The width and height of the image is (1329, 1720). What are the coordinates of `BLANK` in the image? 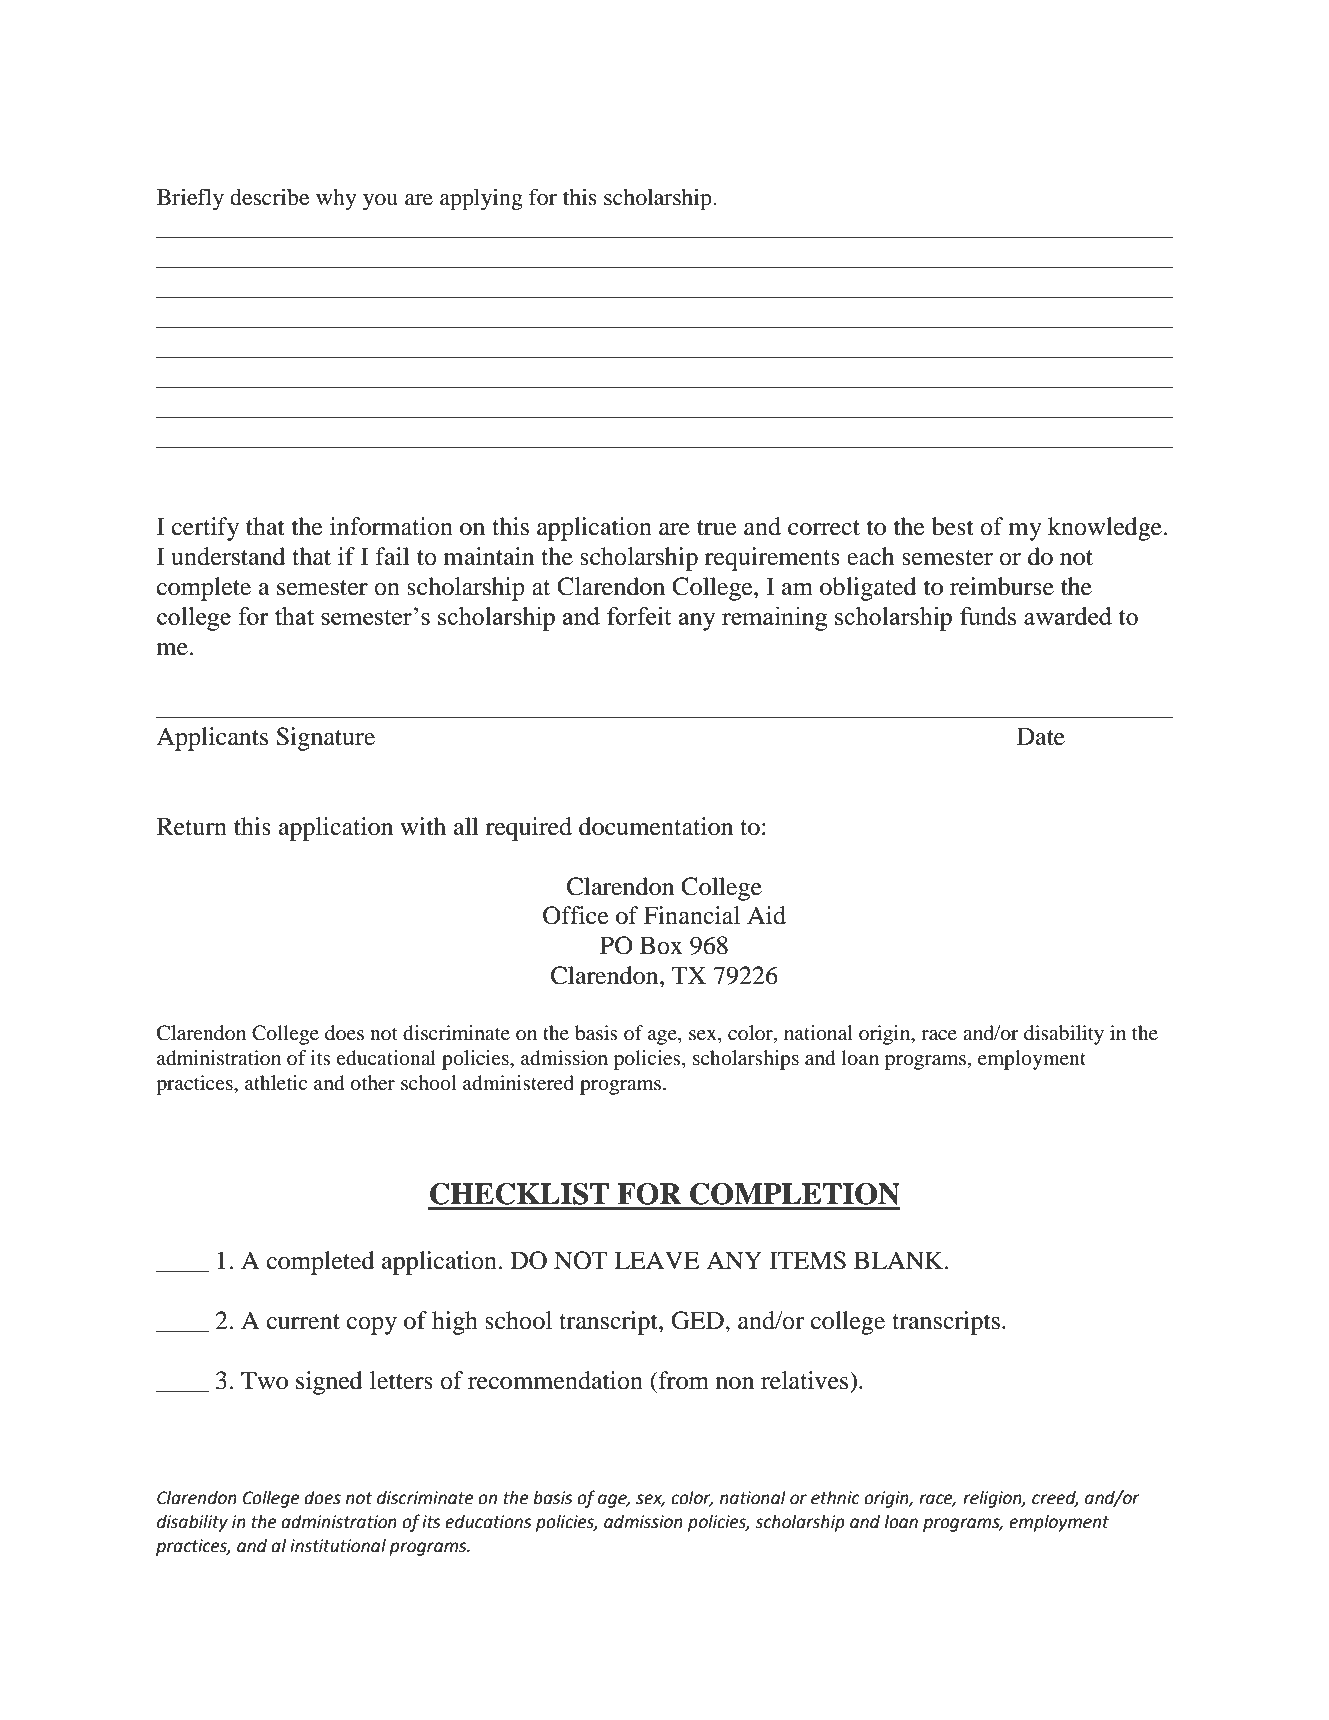 It's located at (900, 1260).
